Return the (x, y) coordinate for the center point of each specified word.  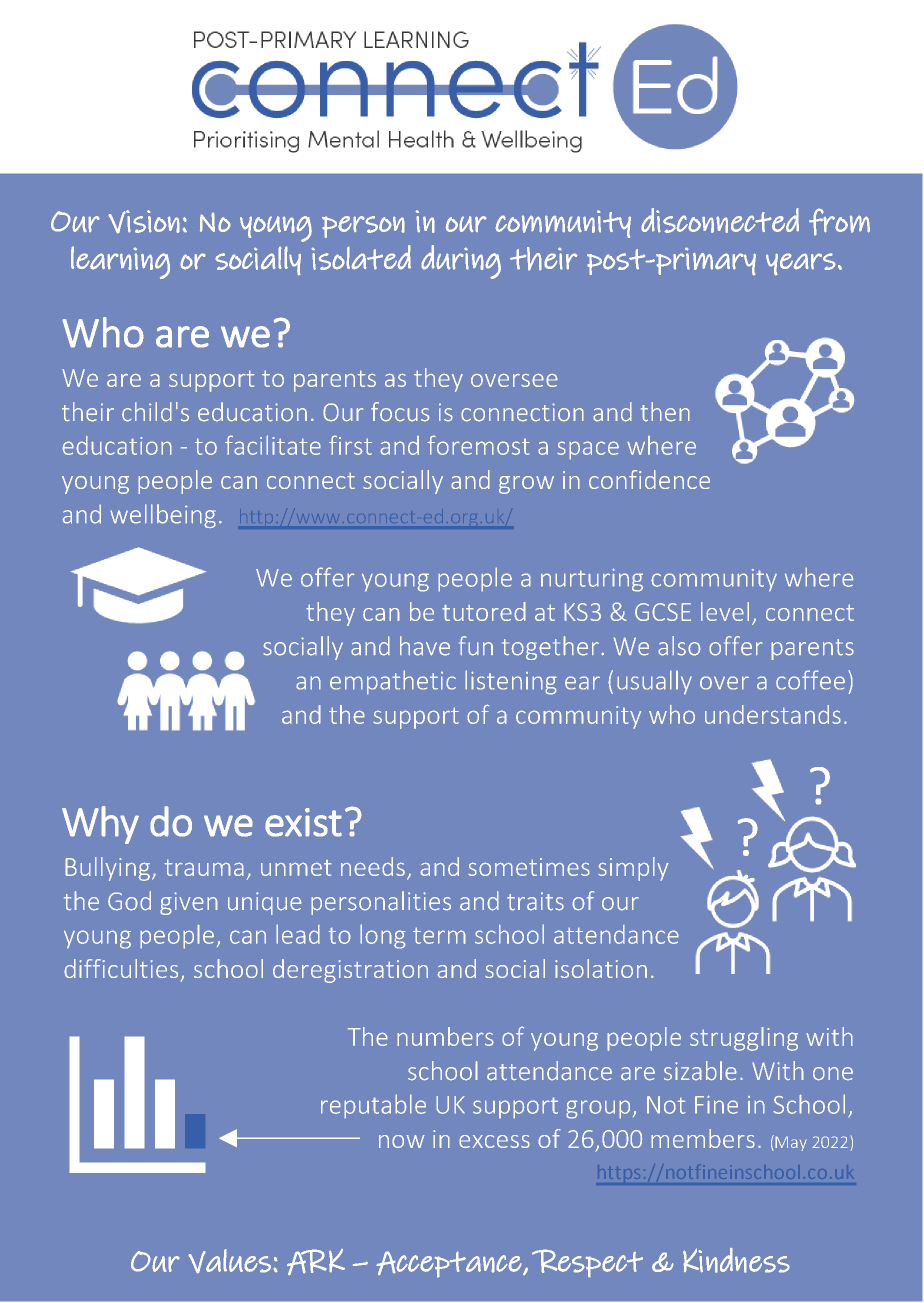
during (461, 262)
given (189, 903)
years (801, 264)
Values (229, 1261)
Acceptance (450, 1264)
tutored (484, 611)
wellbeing (163, 516)
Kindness (736, 1260)
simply (633, 869)
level (725, 611)
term (439, 935)
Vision (144, 222)
